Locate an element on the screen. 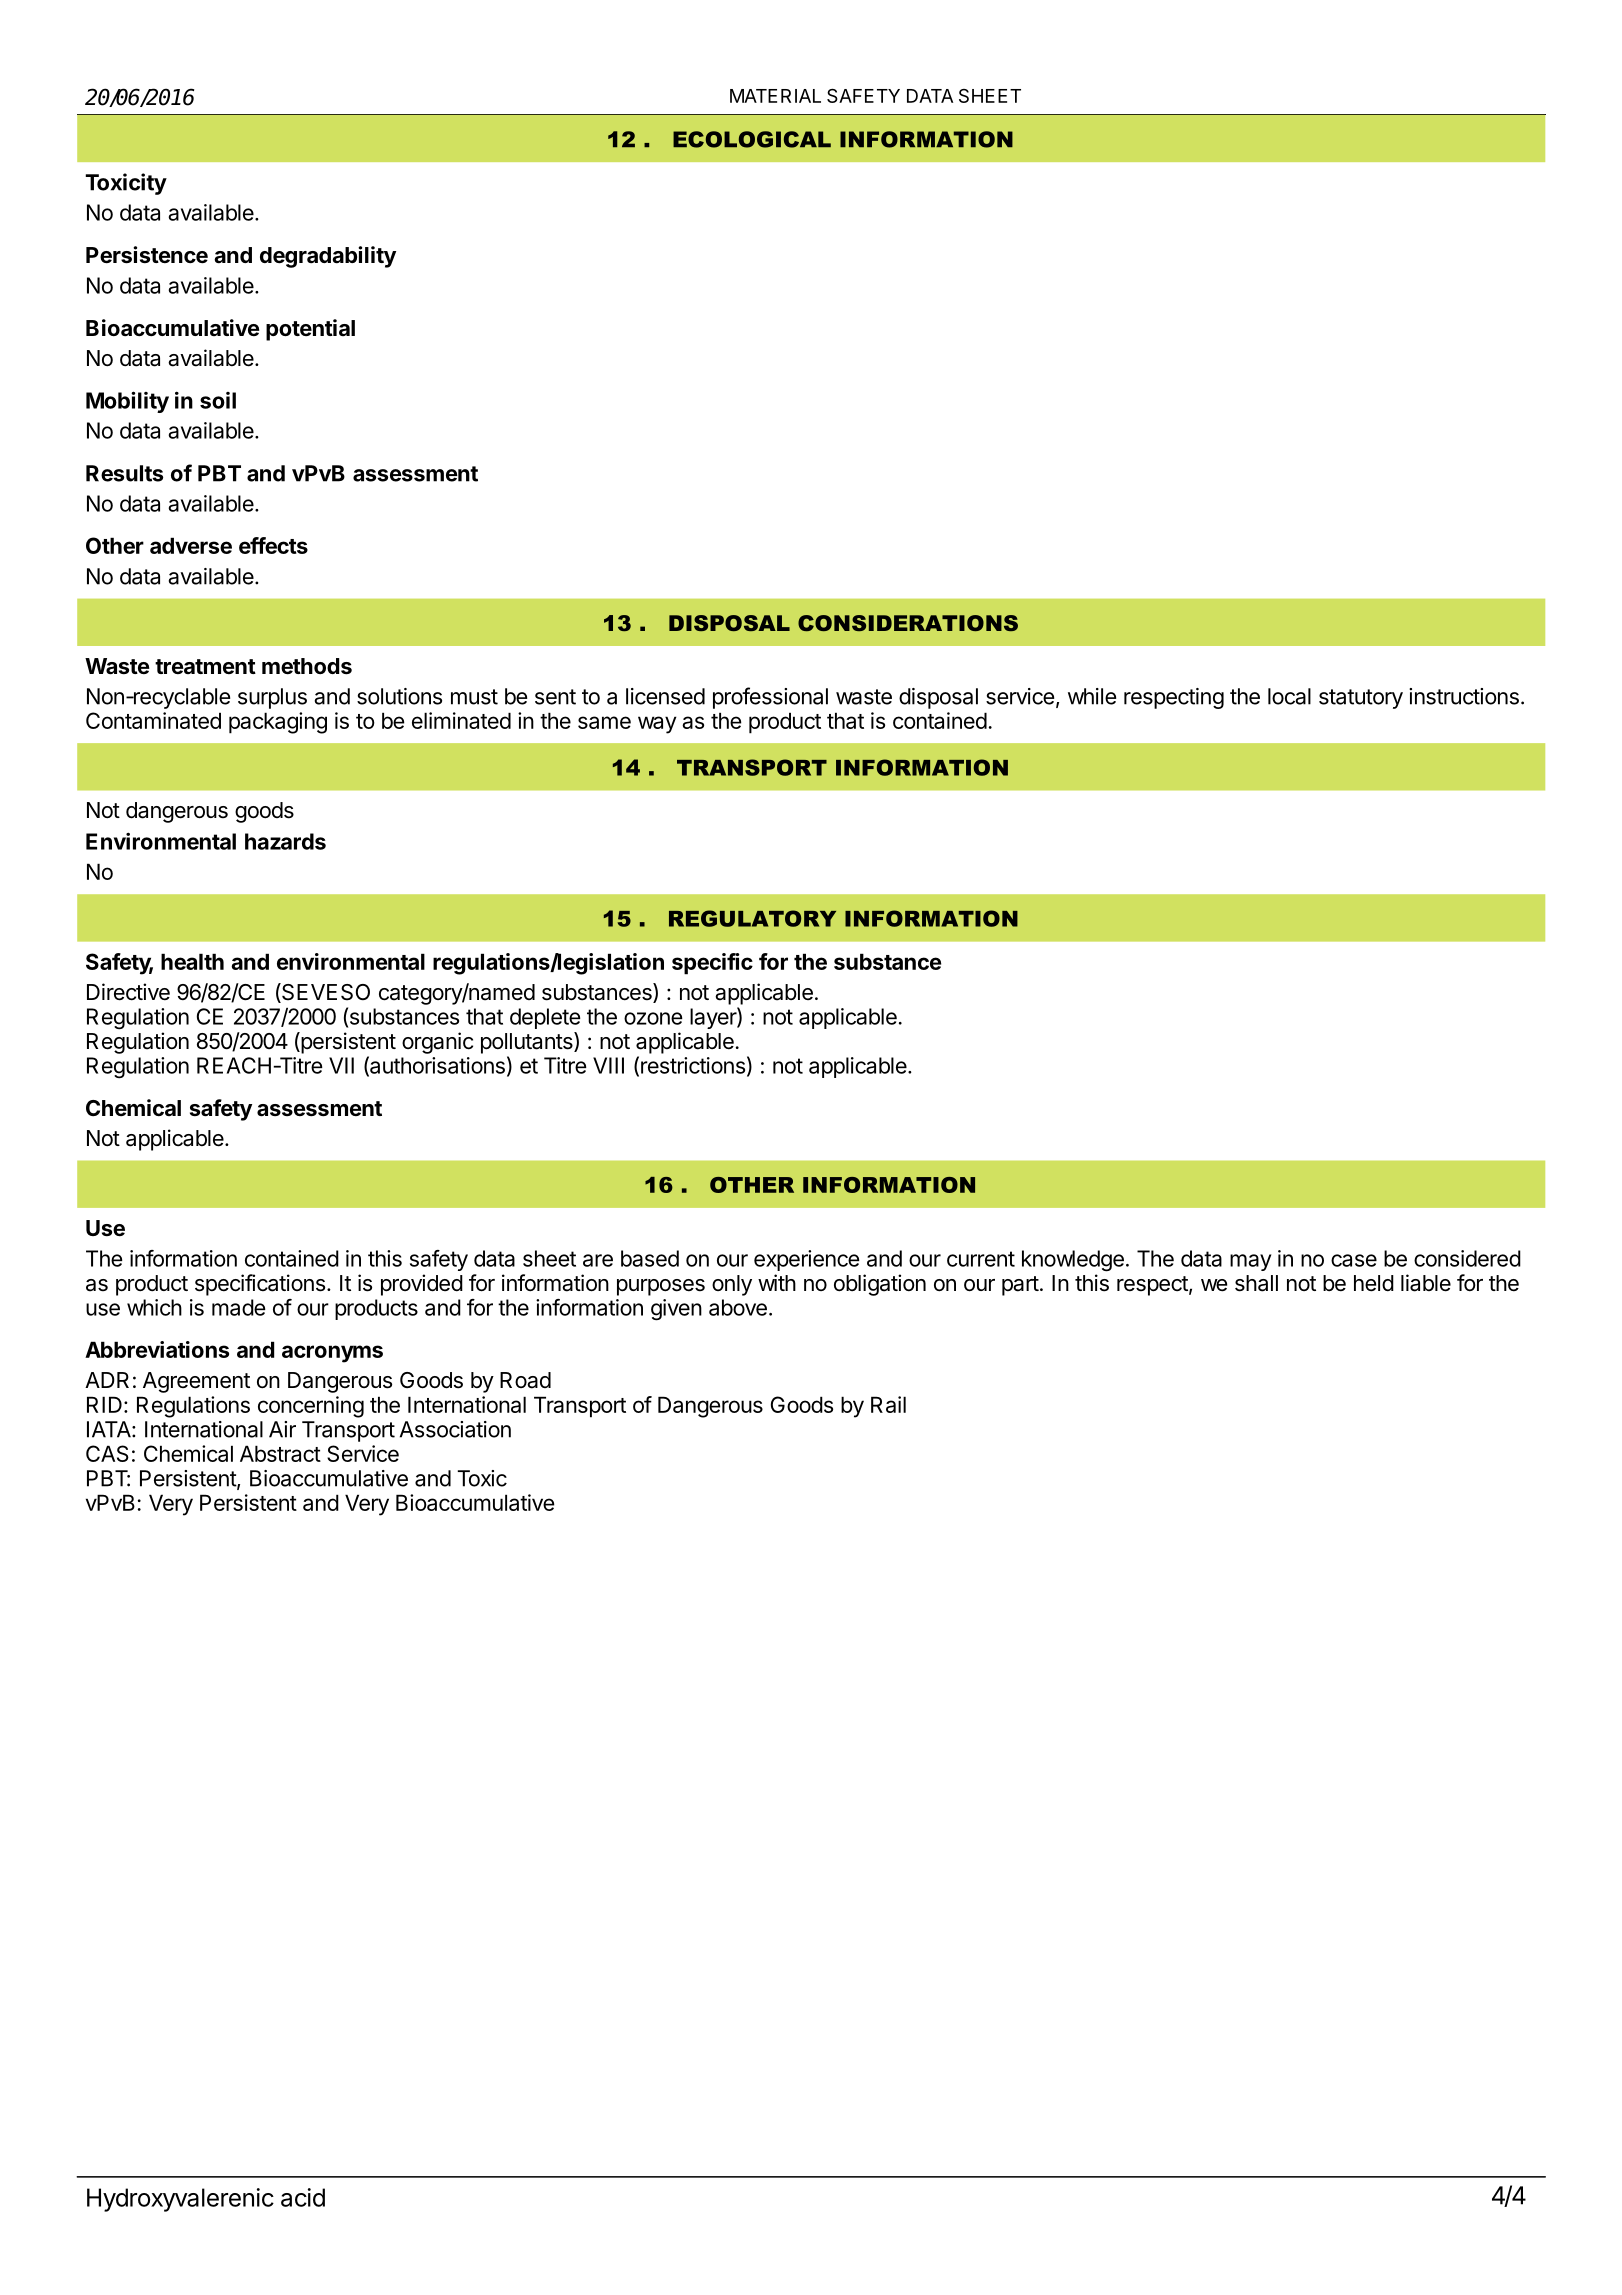 Image resolution: width=1622 pixels, height=2295 pixels. shall is located at coordinates (1256, 1283).
